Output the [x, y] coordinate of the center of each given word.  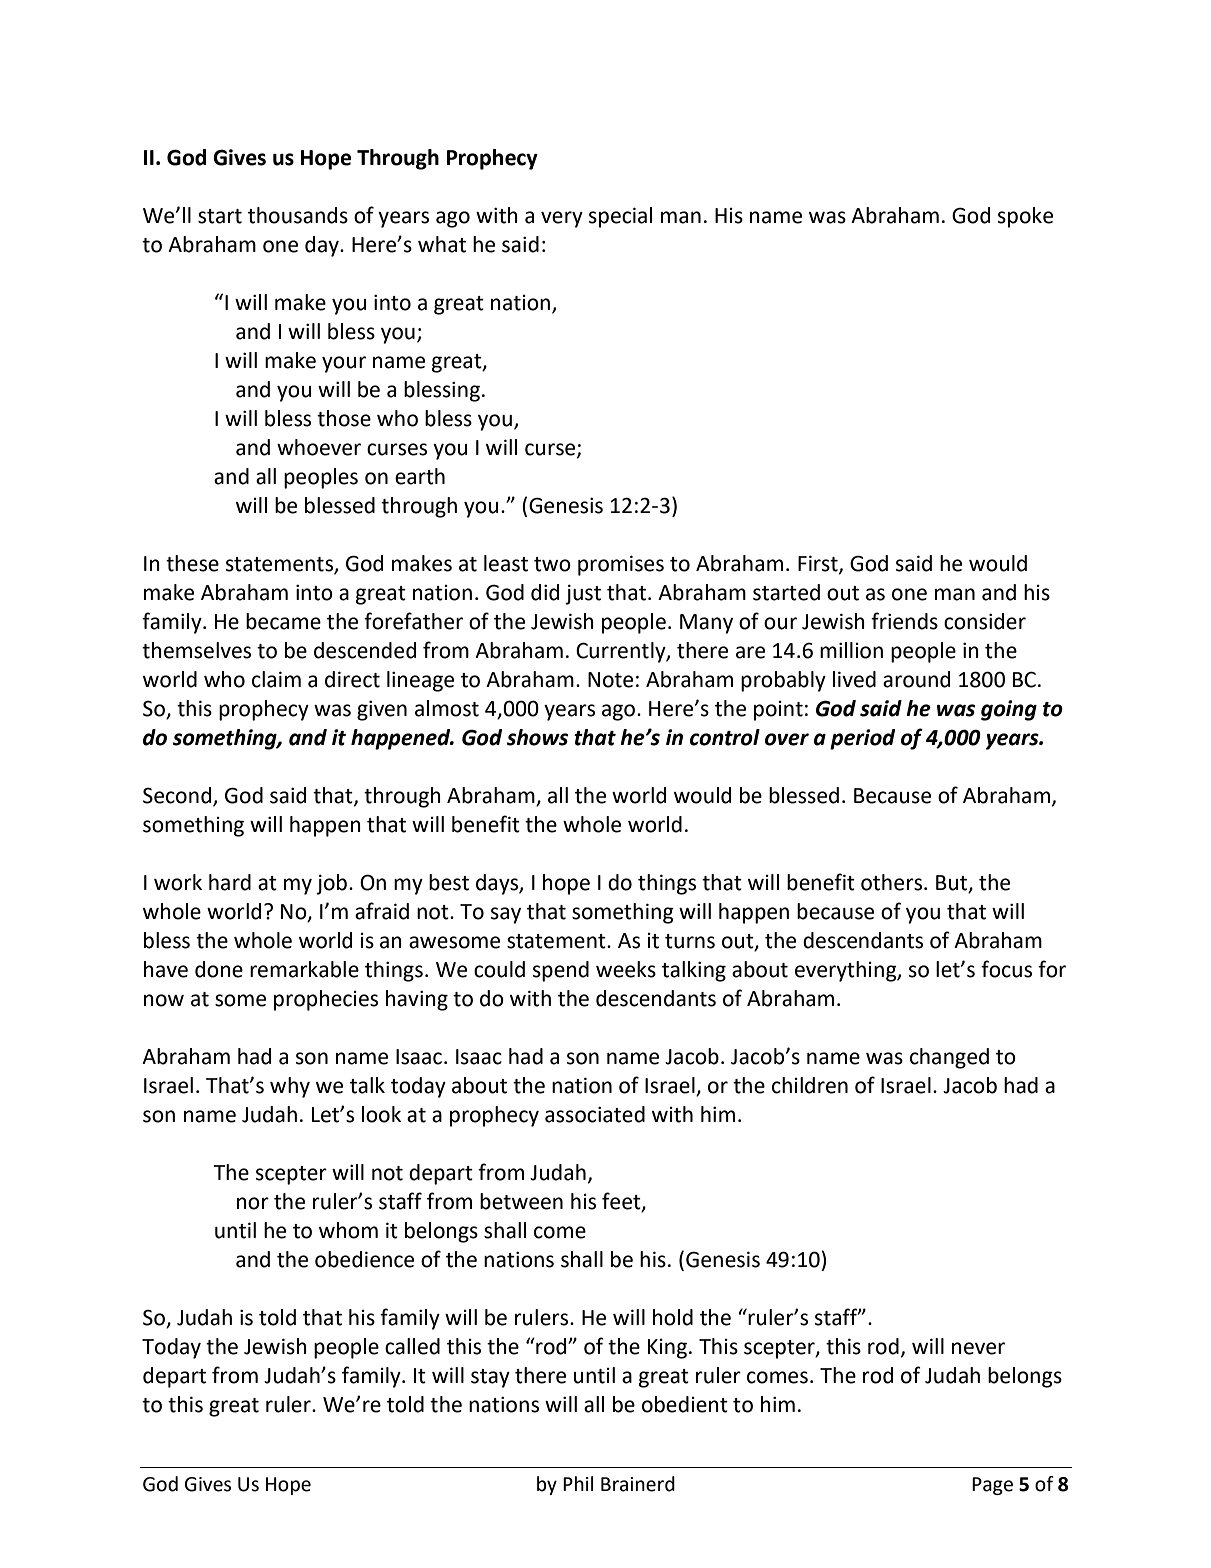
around [916, 679]
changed [949, 1058]
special [620, 217]
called [412, 1346]
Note [610, 680]
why [290, 1087]
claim [276, 679]
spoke [1025, 217]
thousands [298, 215]
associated [595, 1114]
